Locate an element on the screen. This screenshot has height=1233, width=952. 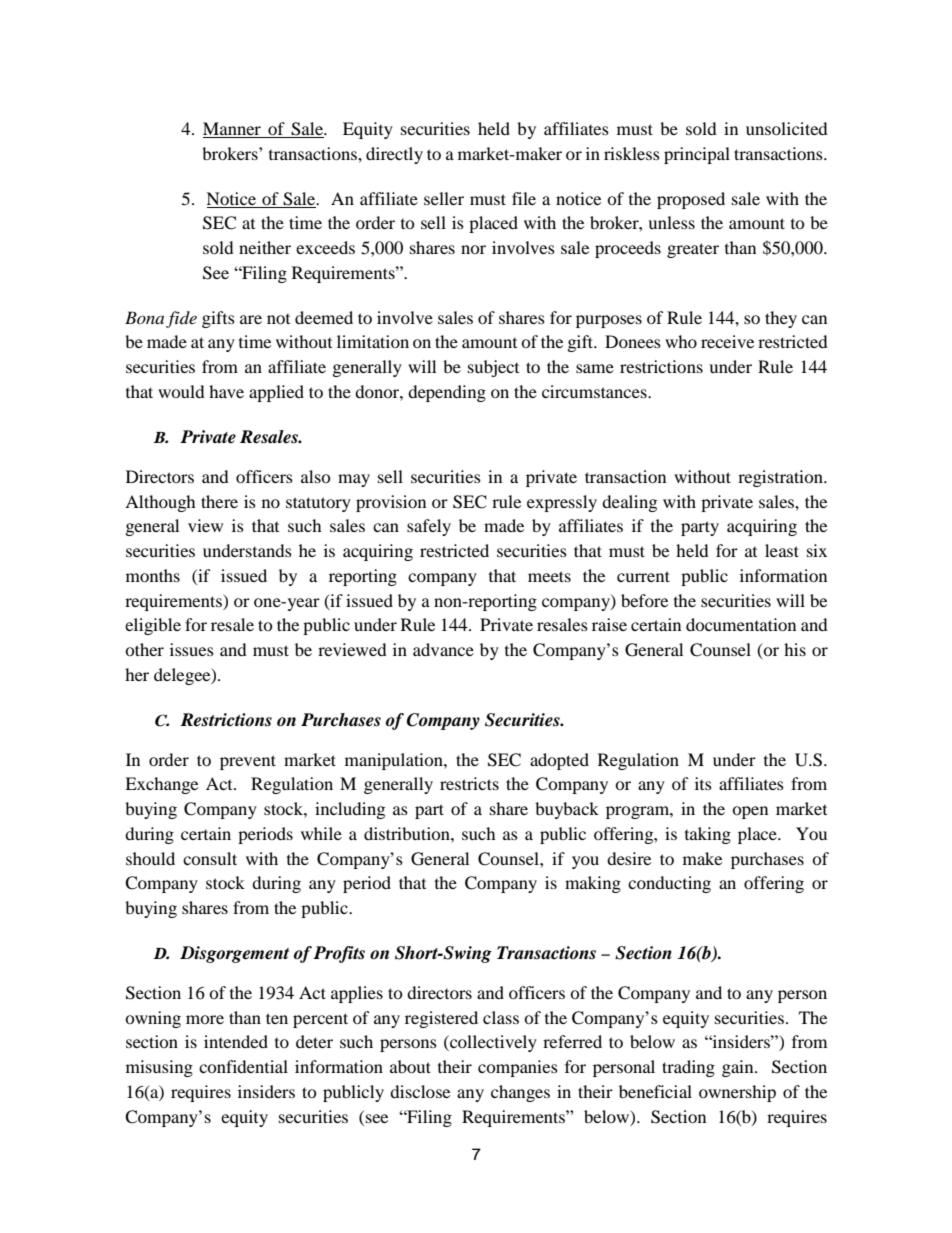
consult is located at coordinates (210, 858).
